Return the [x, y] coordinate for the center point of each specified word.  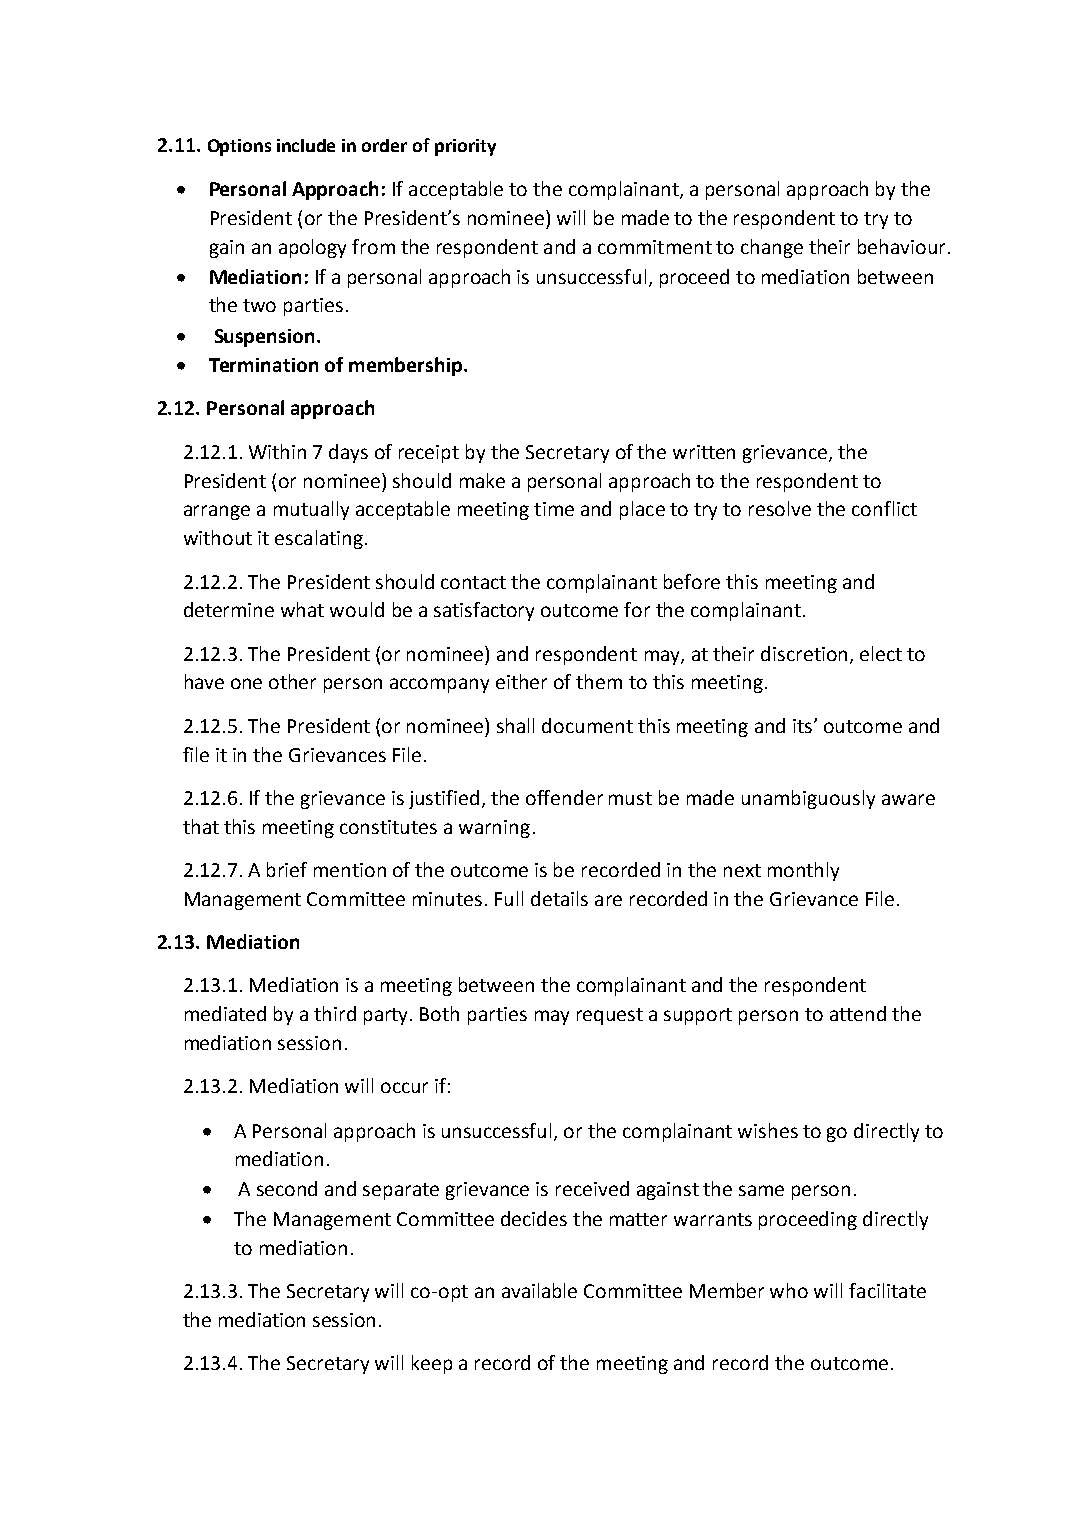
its [804, 726]
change [772, 248]
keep [432, 1364]
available [539, 1290]
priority [465, 147]
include [306, 145]
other [292, 681]
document [587, 725]
